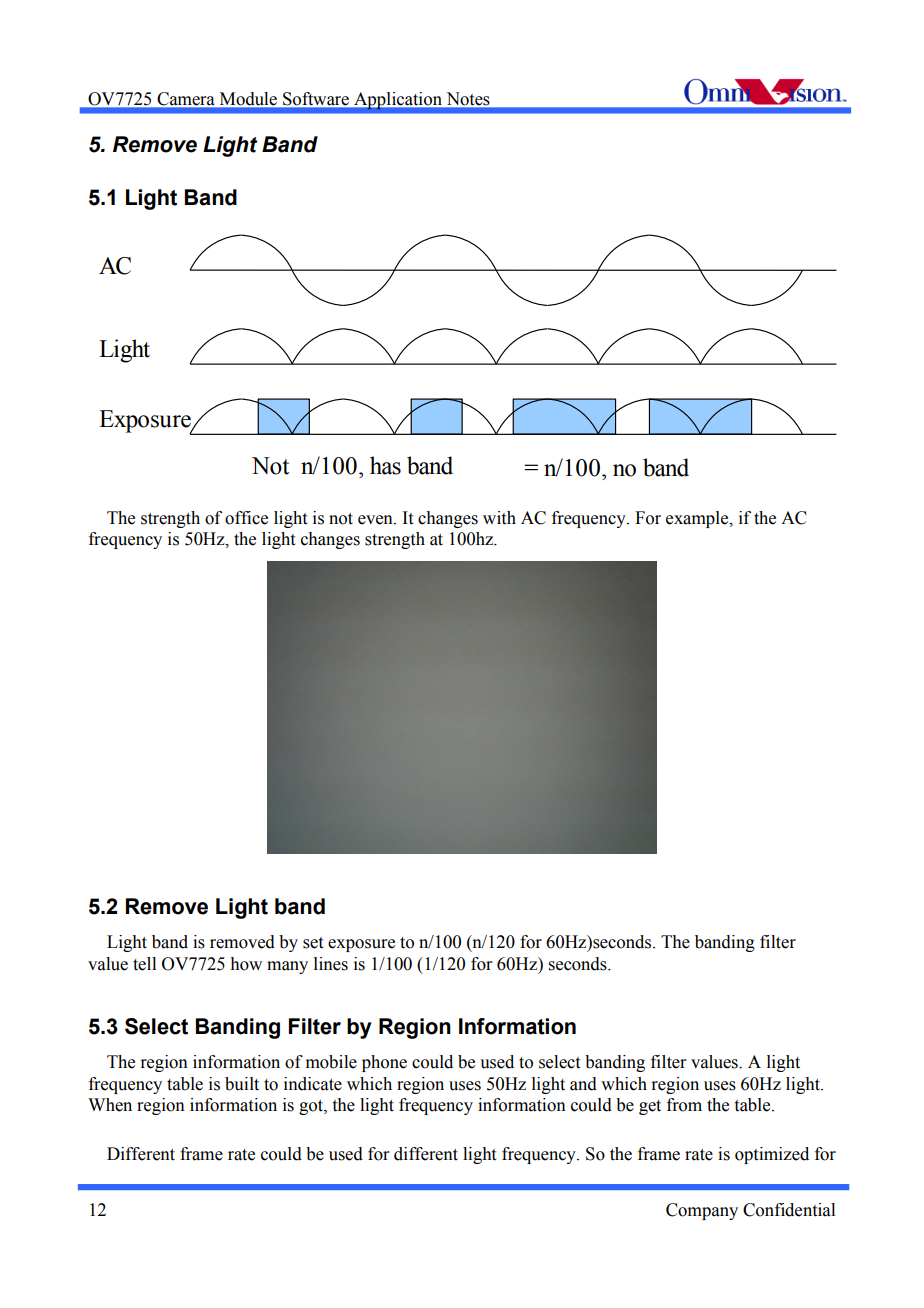 This screenshot has height=1308, width=924. I want to click on set, so click(313, 943).
